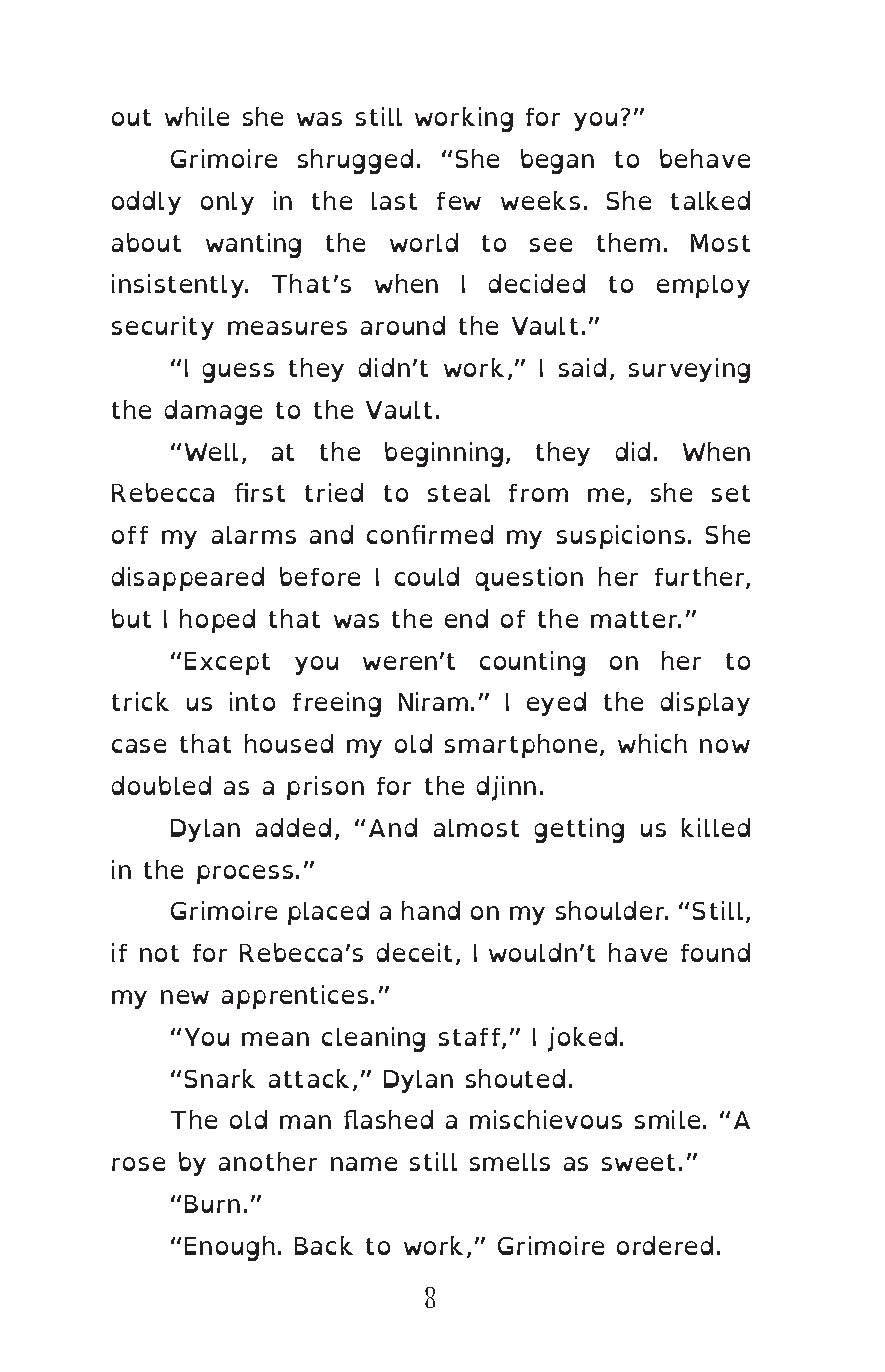 Image resolution: width=885 pixels, height=1372 pixels. What do you see at coordinates (213, 412) in the screenshot?
I see `damage` at bounding box center [213, 412].
